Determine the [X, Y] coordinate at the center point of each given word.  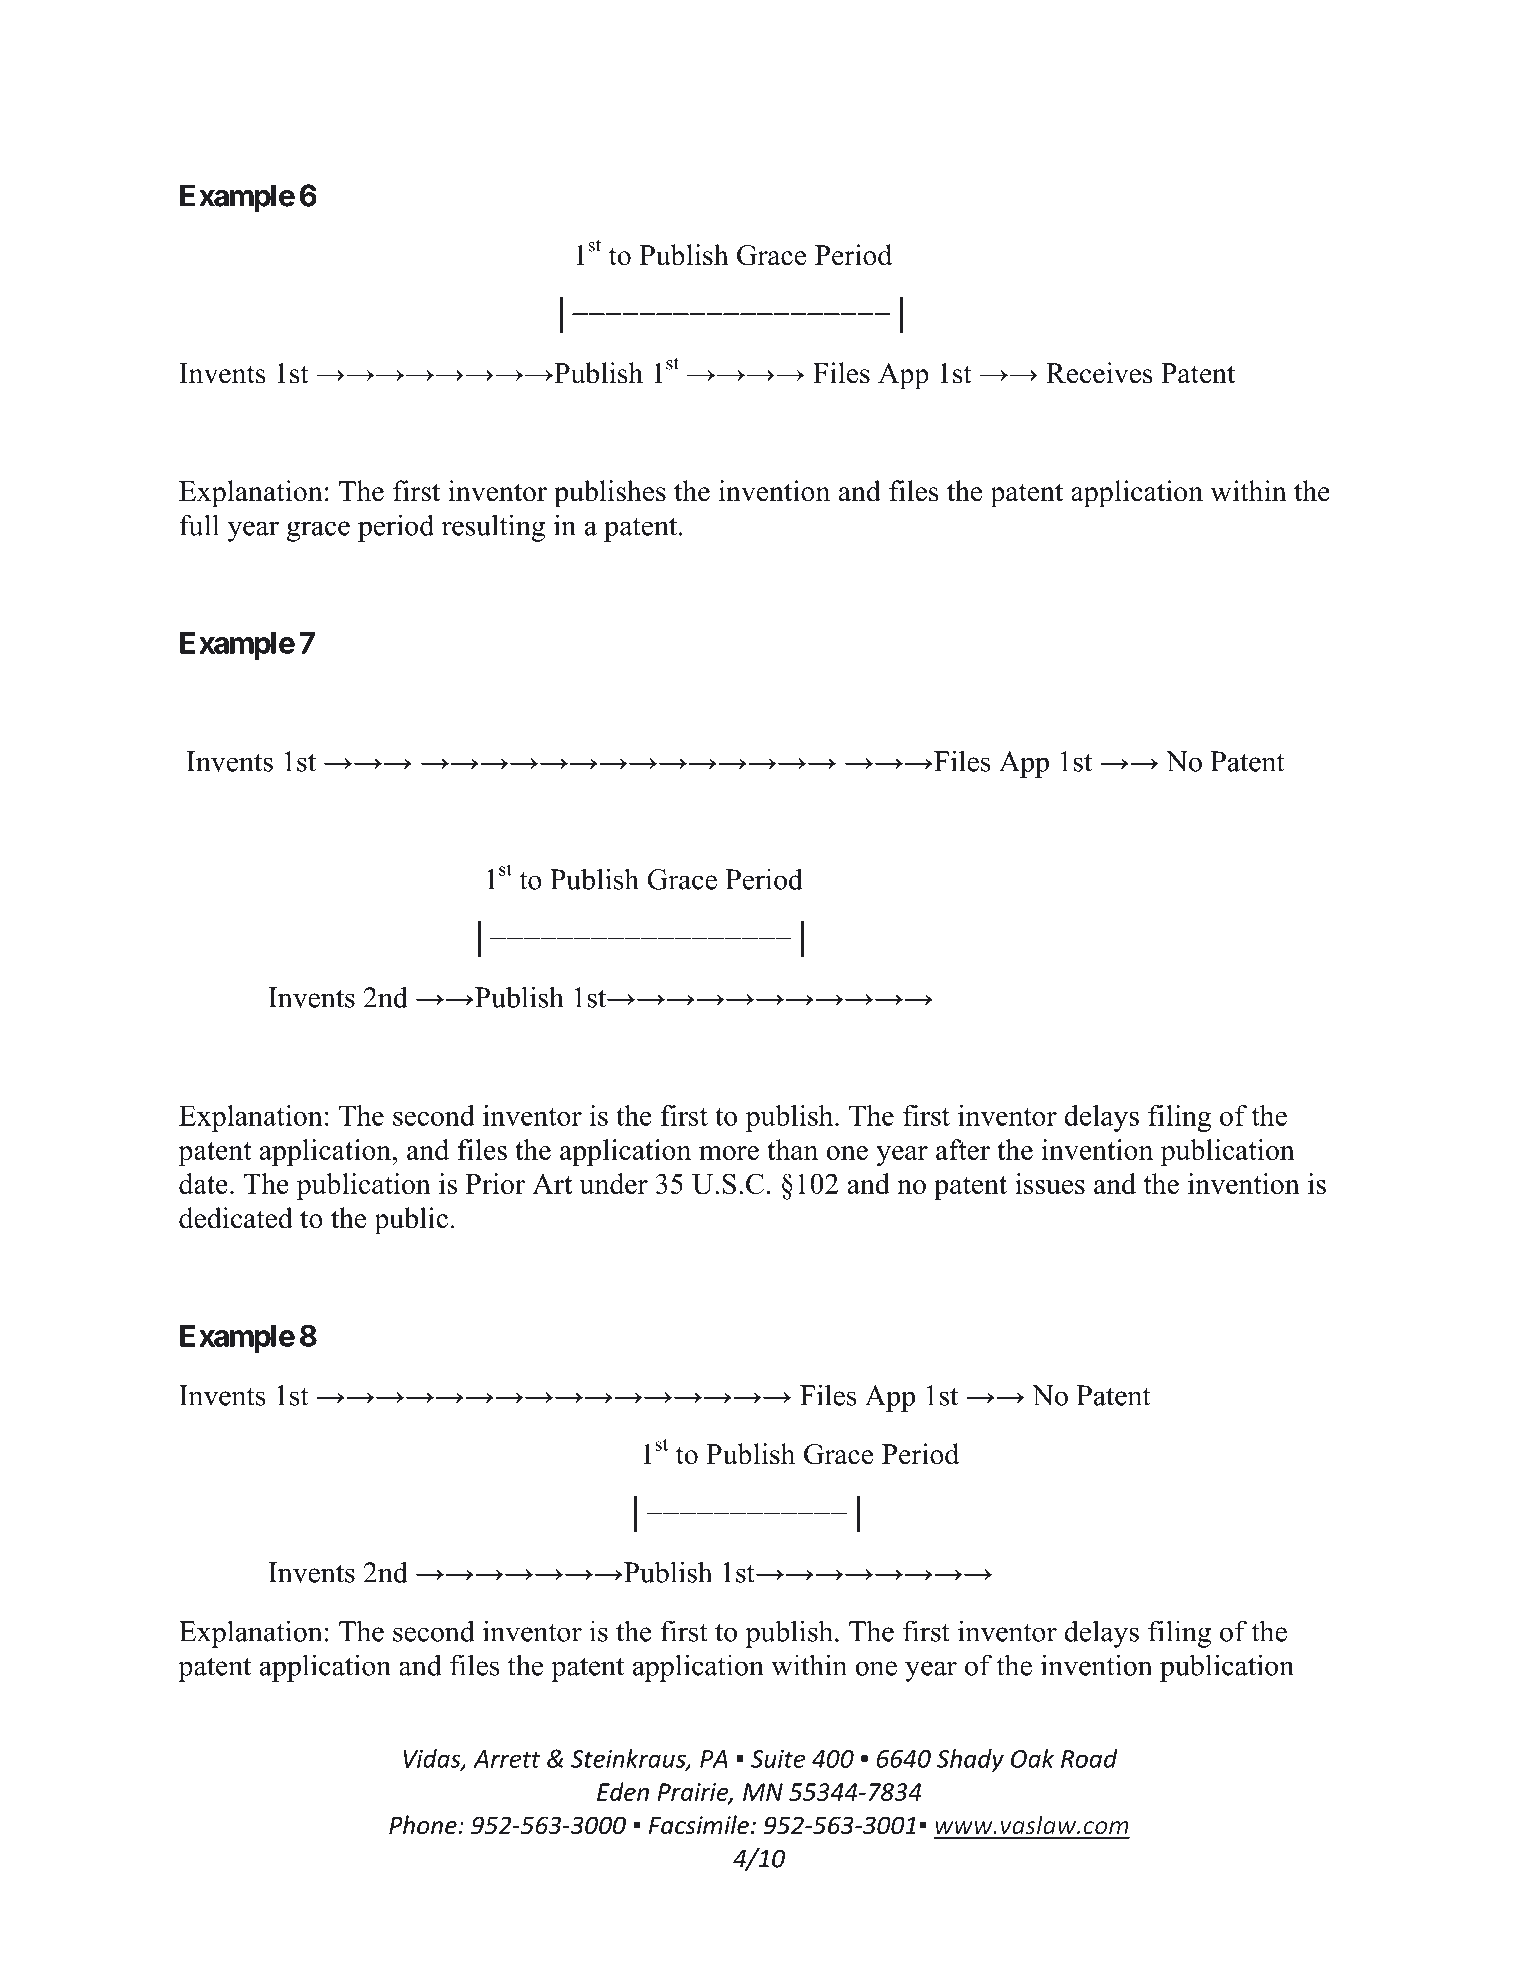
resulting [493, 528]
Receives [1099, 373]
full [199, 525]
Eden [623, 1791]
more [729, 1153]
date [203, 1183]
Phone [424, 1825]
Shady [970, 1761]
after [963, 1149]
